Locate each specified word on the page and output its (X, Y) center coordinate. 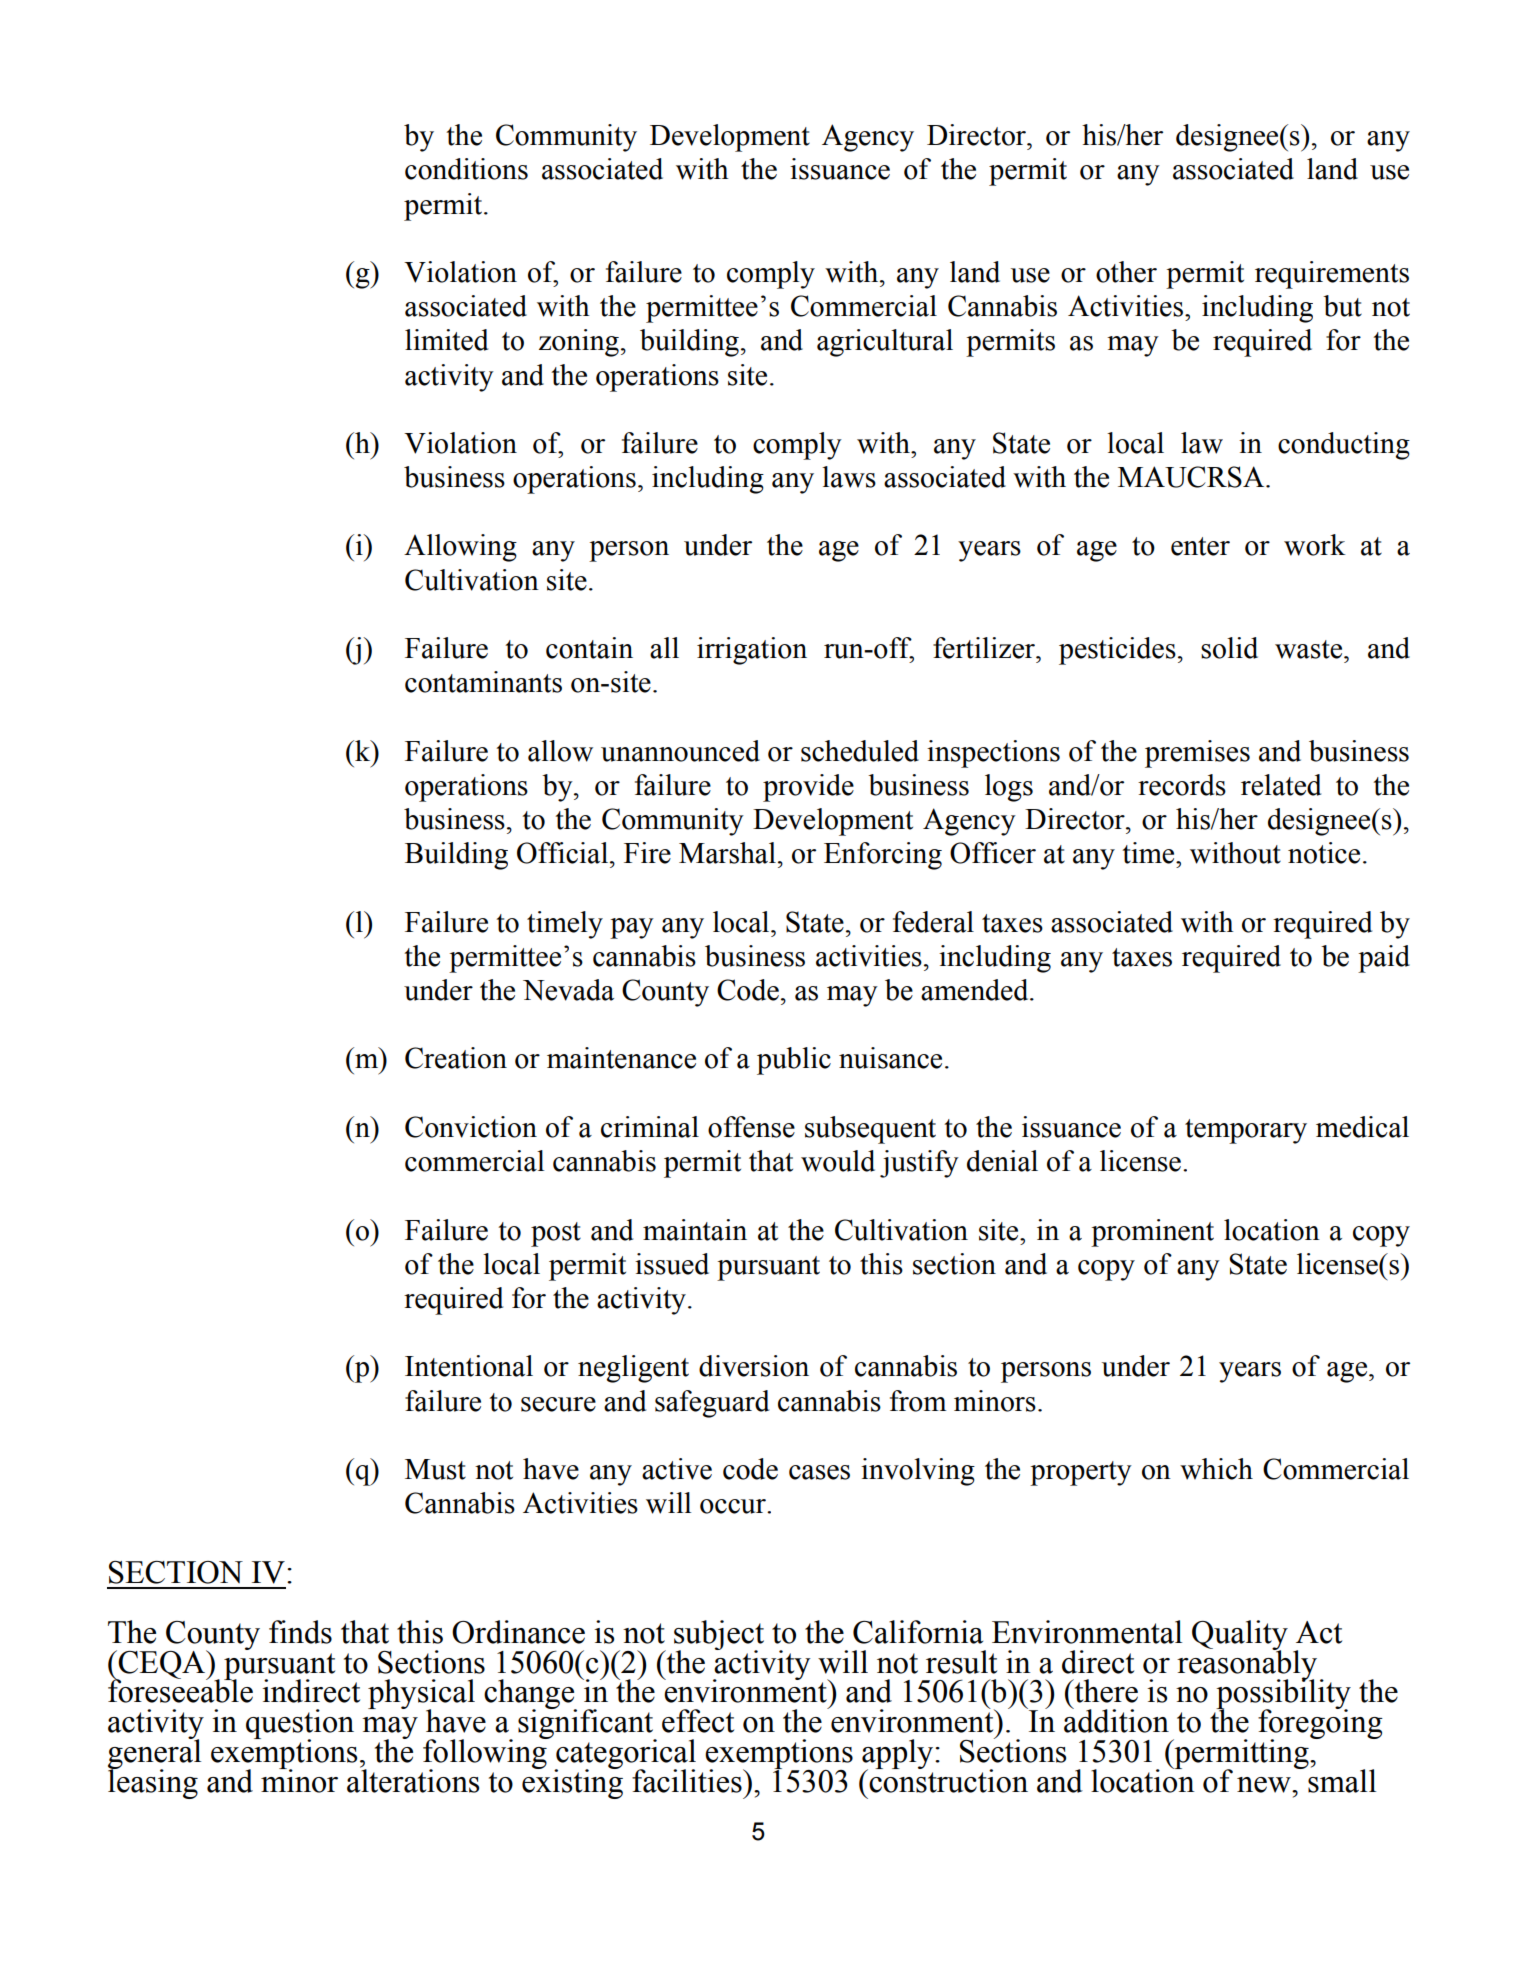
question (300, 1725)
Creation (456, 1058)
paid (1384, 959)
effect (698, 1721)
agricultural (885, 343)
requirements (1332, 275)
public (794, 1061)
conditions (466, 169)
